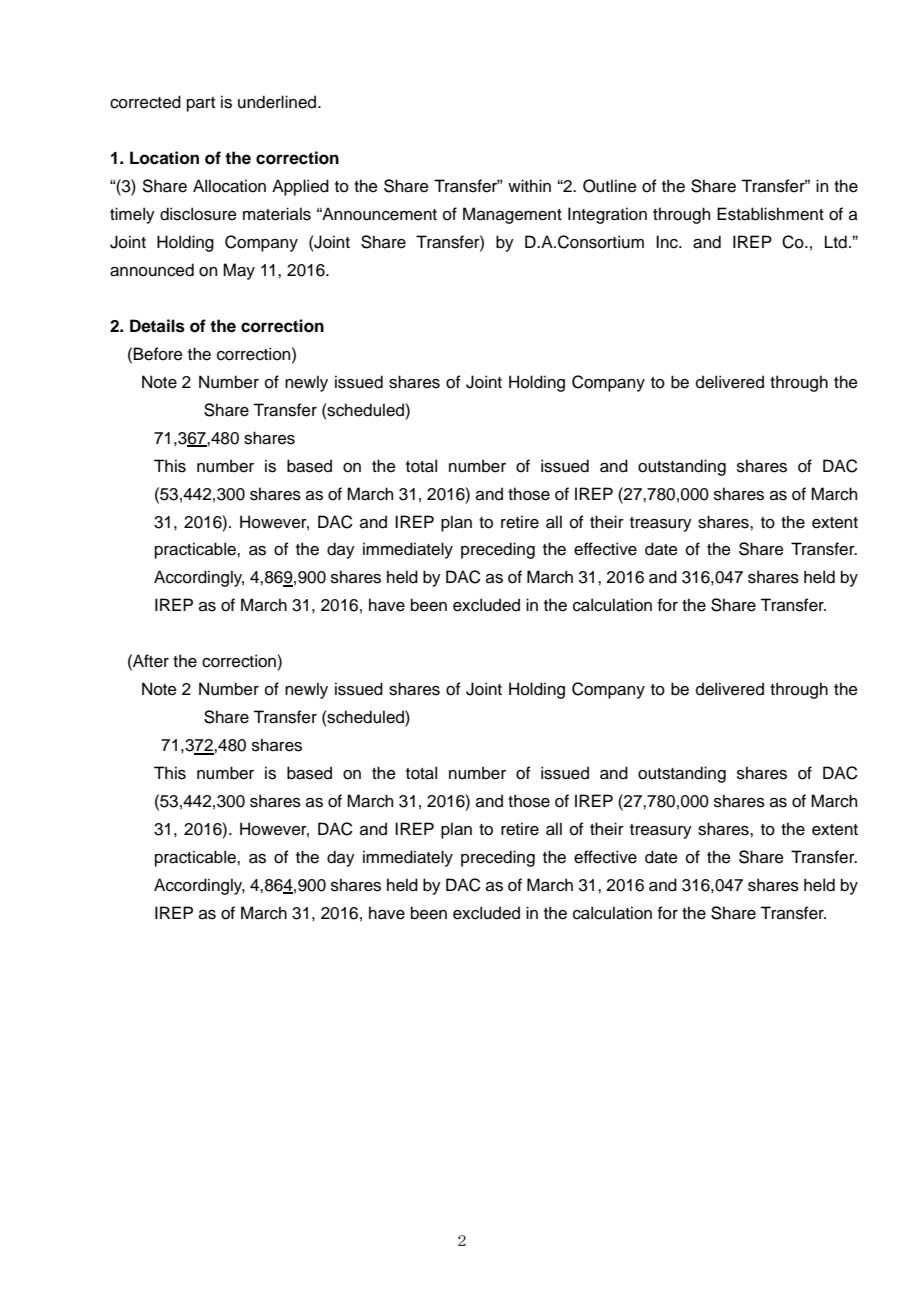 The image size is (924, 1308). I want to click on Before, so click(158, 354).
